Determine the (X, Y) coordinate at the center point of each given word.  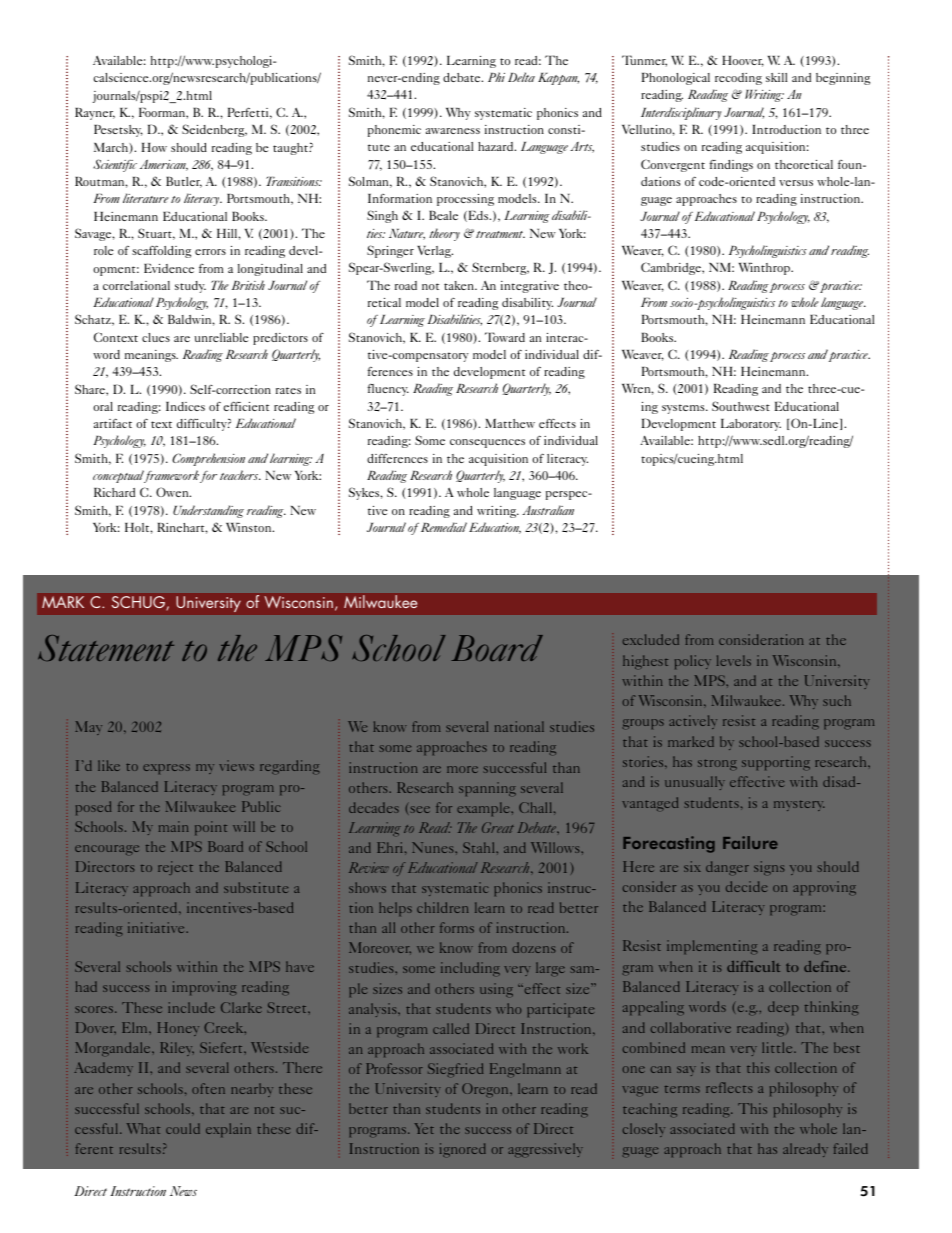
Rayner (95, 114)
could (183, 1128)
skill (776, 77)
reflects (729, 1087)
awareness (453, 131)
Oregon (486, 1090)
